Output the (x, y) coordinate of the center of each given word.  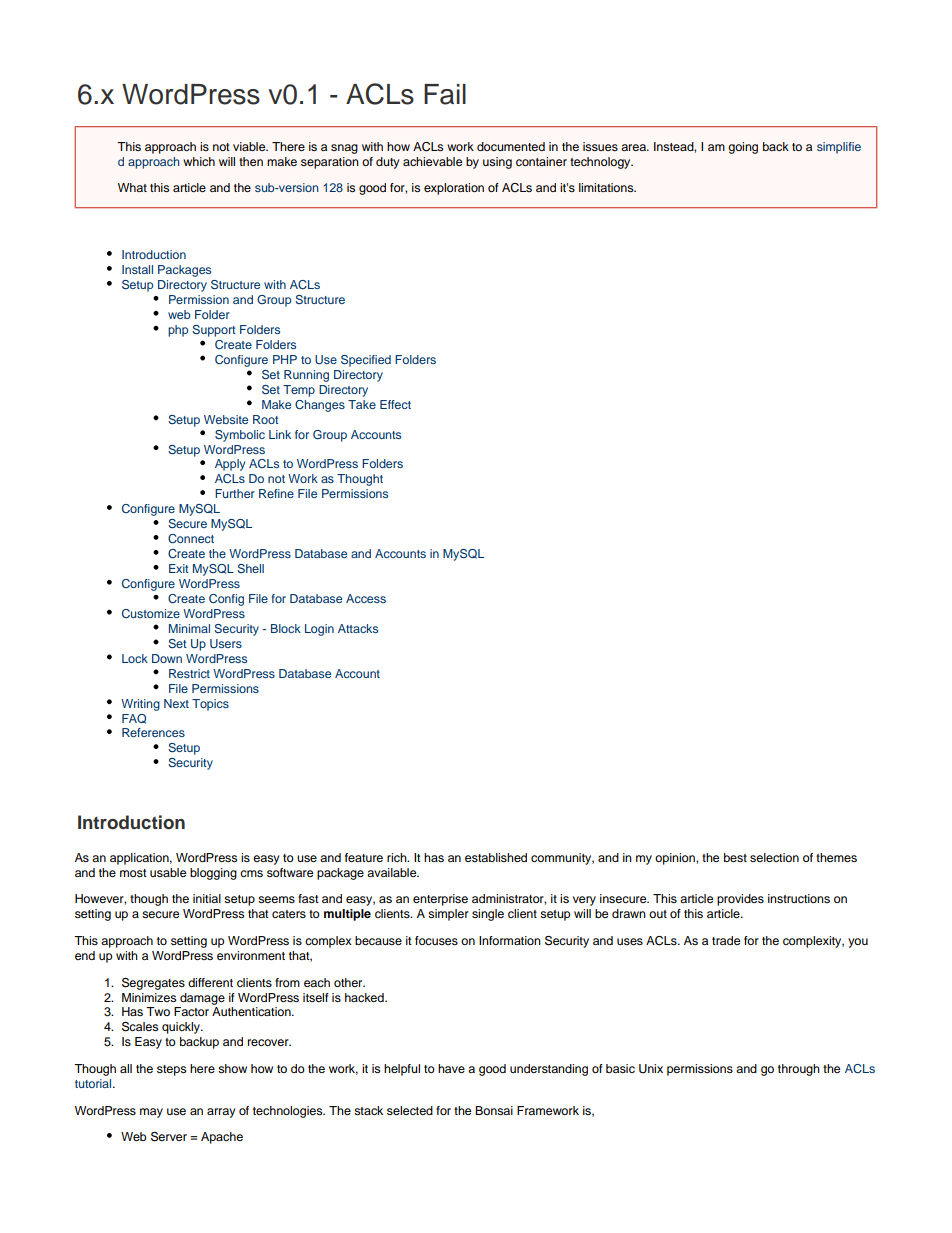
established (496, 857)
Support (214, 331)
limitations (607, 187)
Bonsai (494, 1110)
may (151, 1113)
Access (366, 598)
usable (168, 872)
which (199, 161)
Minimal (189, 628)
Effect (395, 404)
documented (511, 146)
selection (774, 857)
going (743, 148)
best (735, 857)
